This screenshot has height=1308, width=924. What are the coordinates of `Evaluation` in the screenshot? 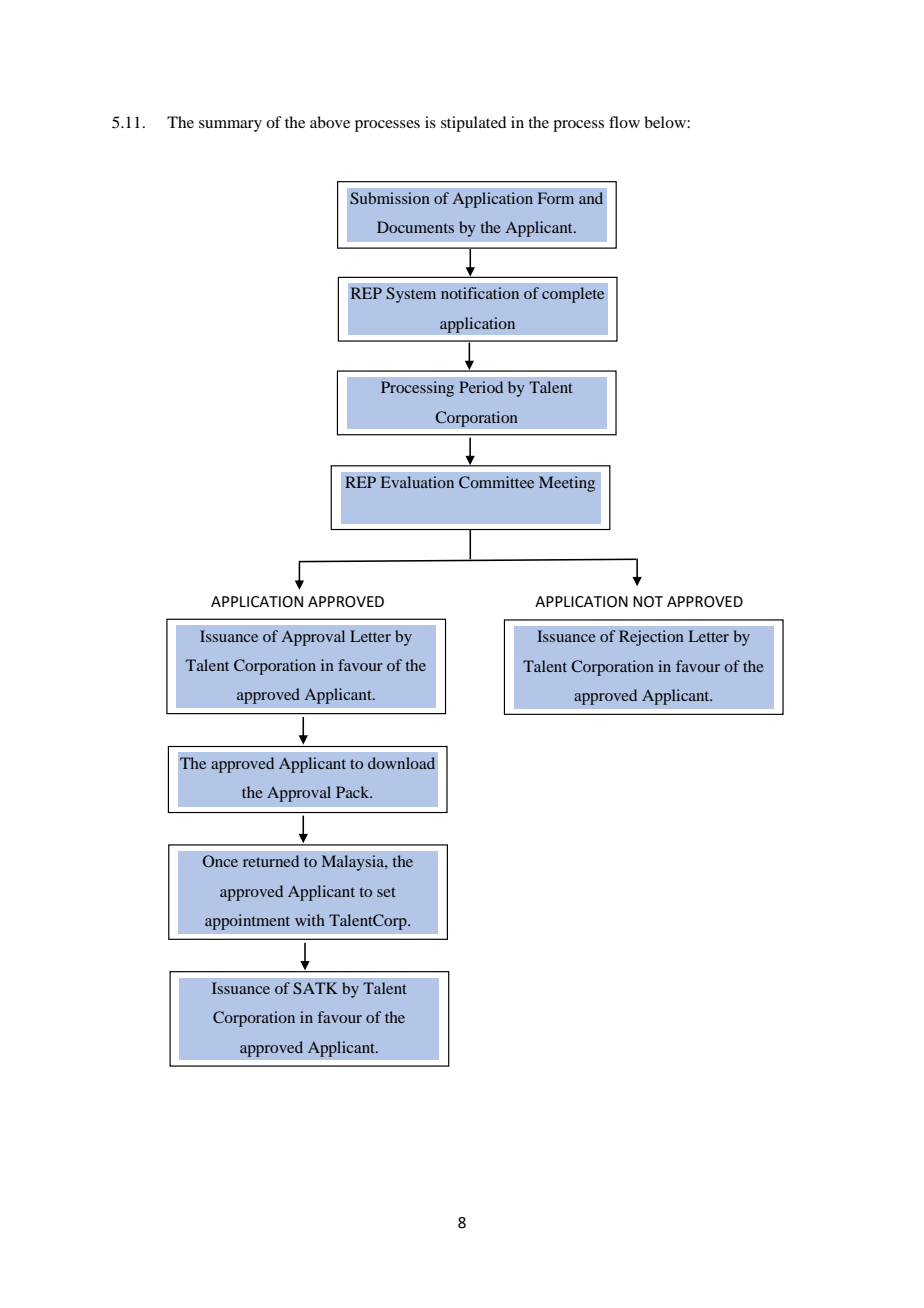 It's located at (417, 482).
